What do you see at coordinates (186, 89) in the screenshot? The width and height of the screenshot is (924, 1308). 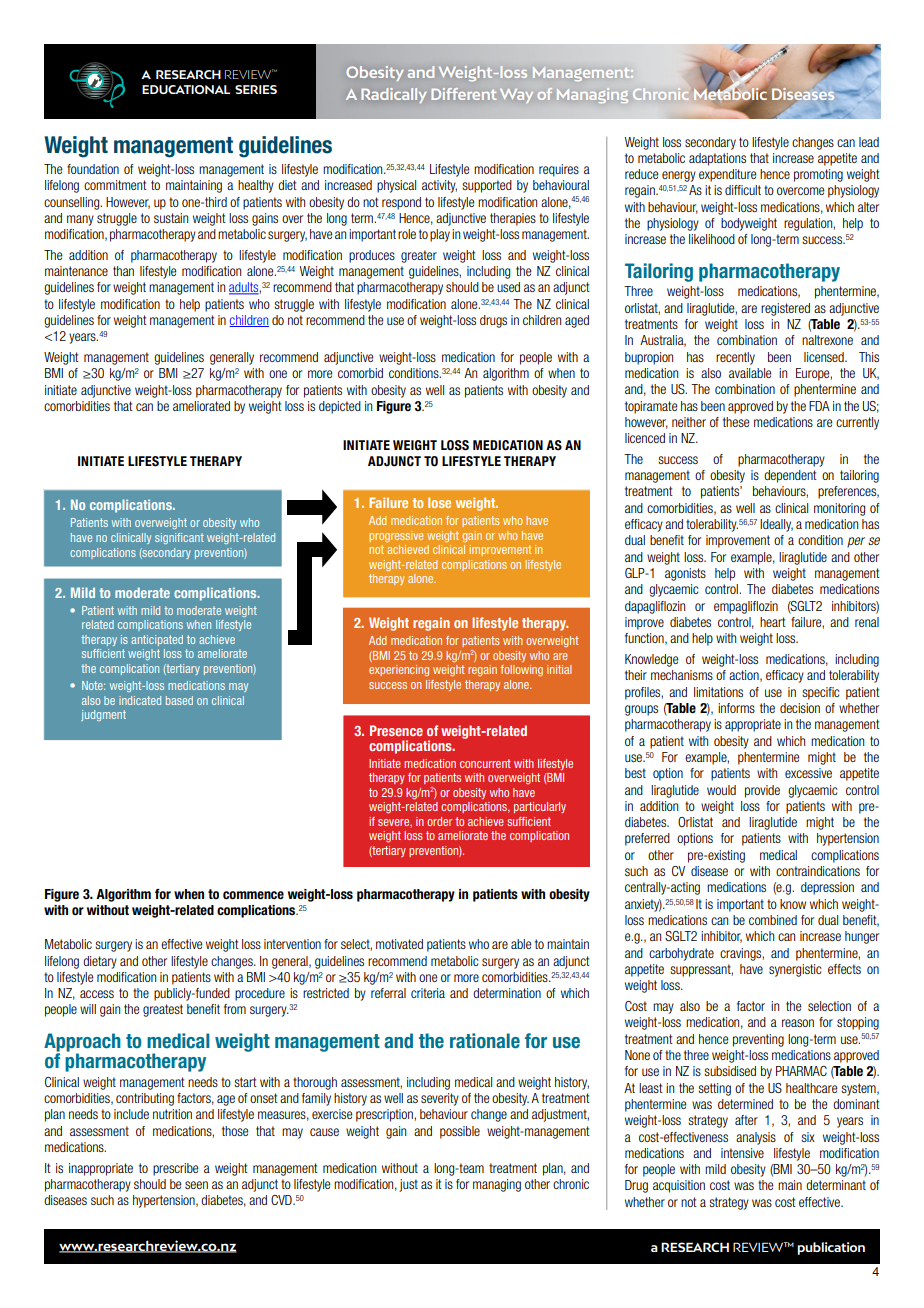 I see `EDUCATIONAL` at bounding box center [186, 89].
